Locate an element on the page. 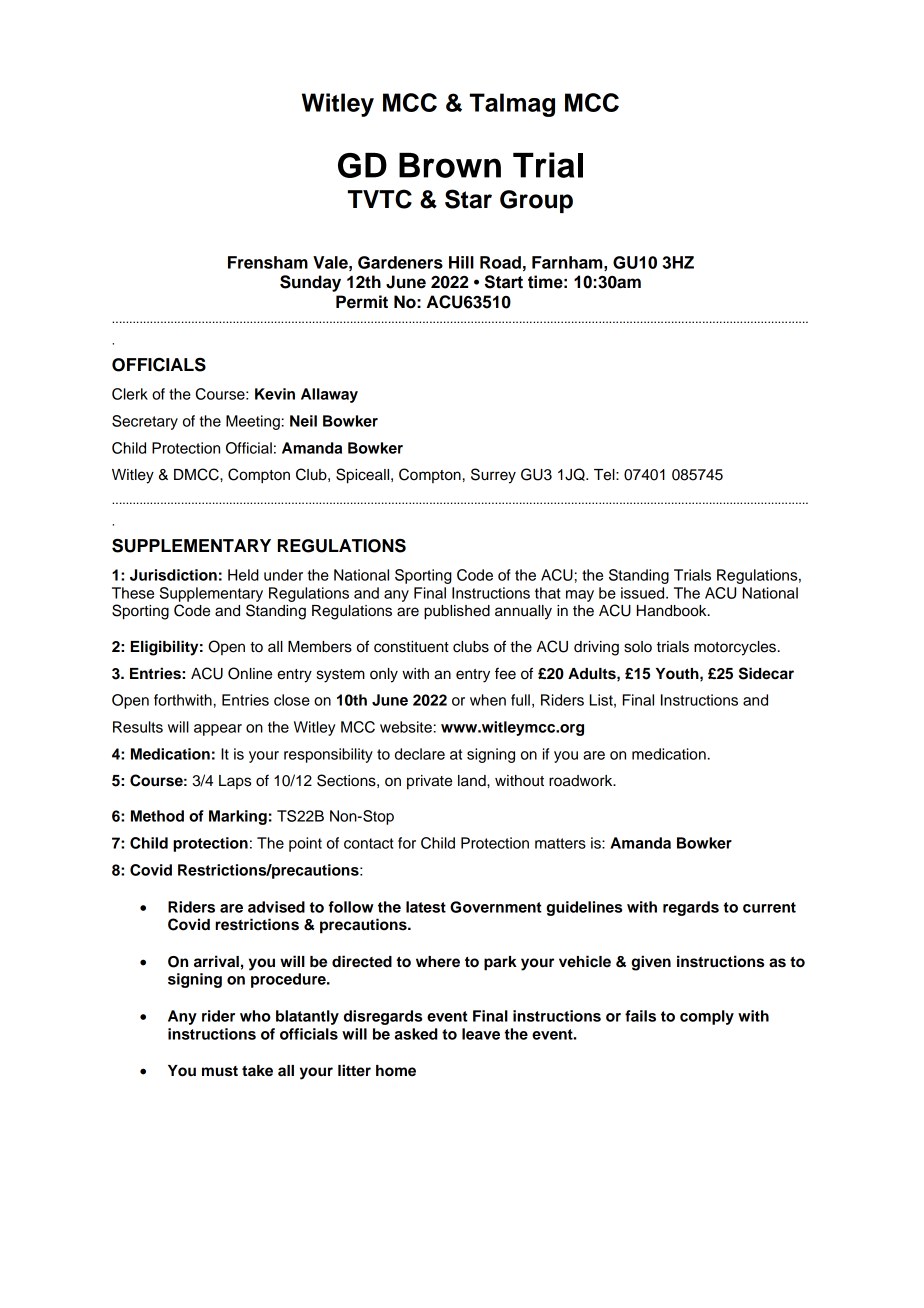 The width and height of the image is (924, 1308). Marking is located at coordinates (238, 817).
